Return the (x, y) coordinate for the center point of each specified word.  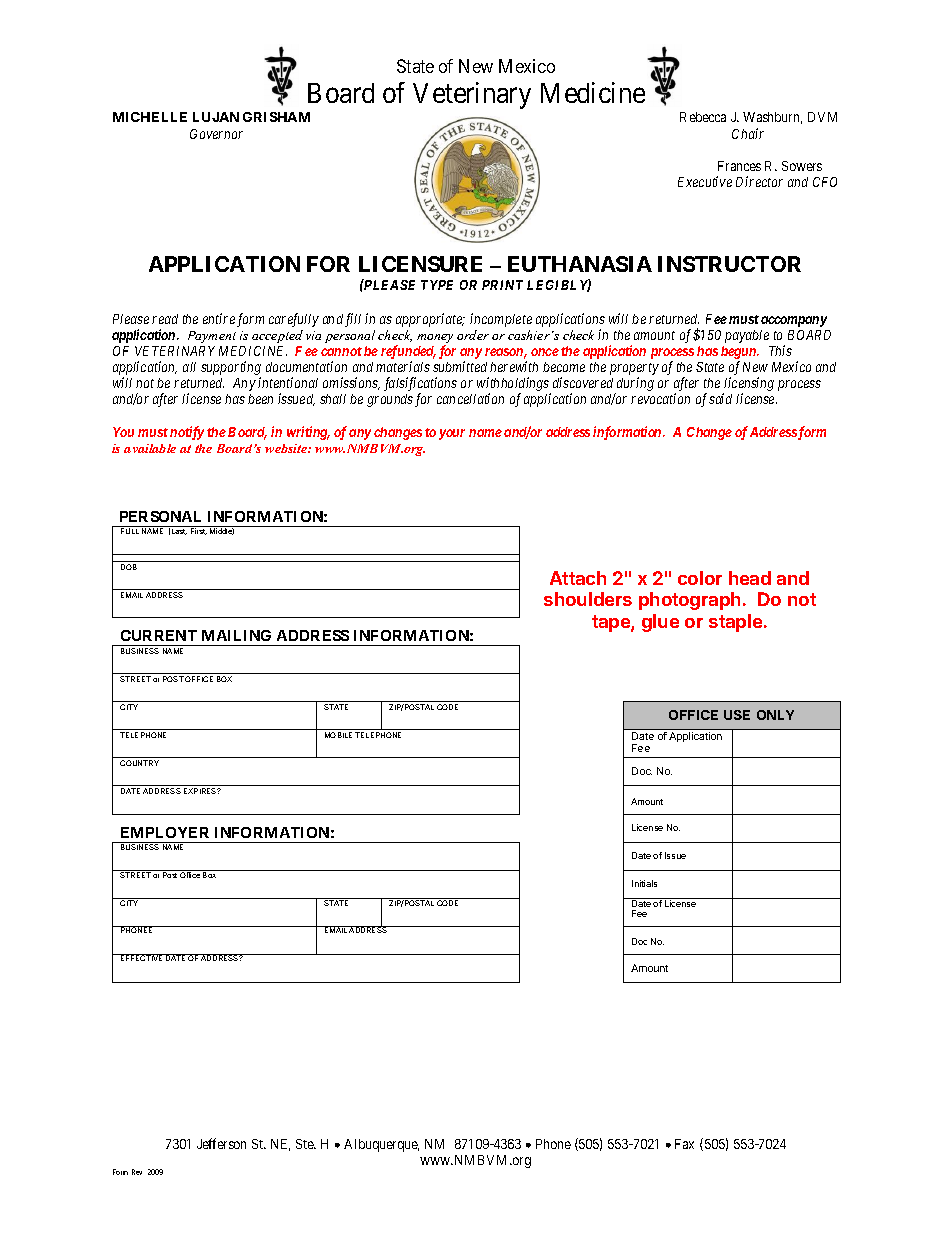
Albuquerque (381, 1145)
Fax (684, 1144)
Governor (216, 134)
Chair (748, 133)
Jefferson (221, 1143)
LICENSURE (420, 264)
